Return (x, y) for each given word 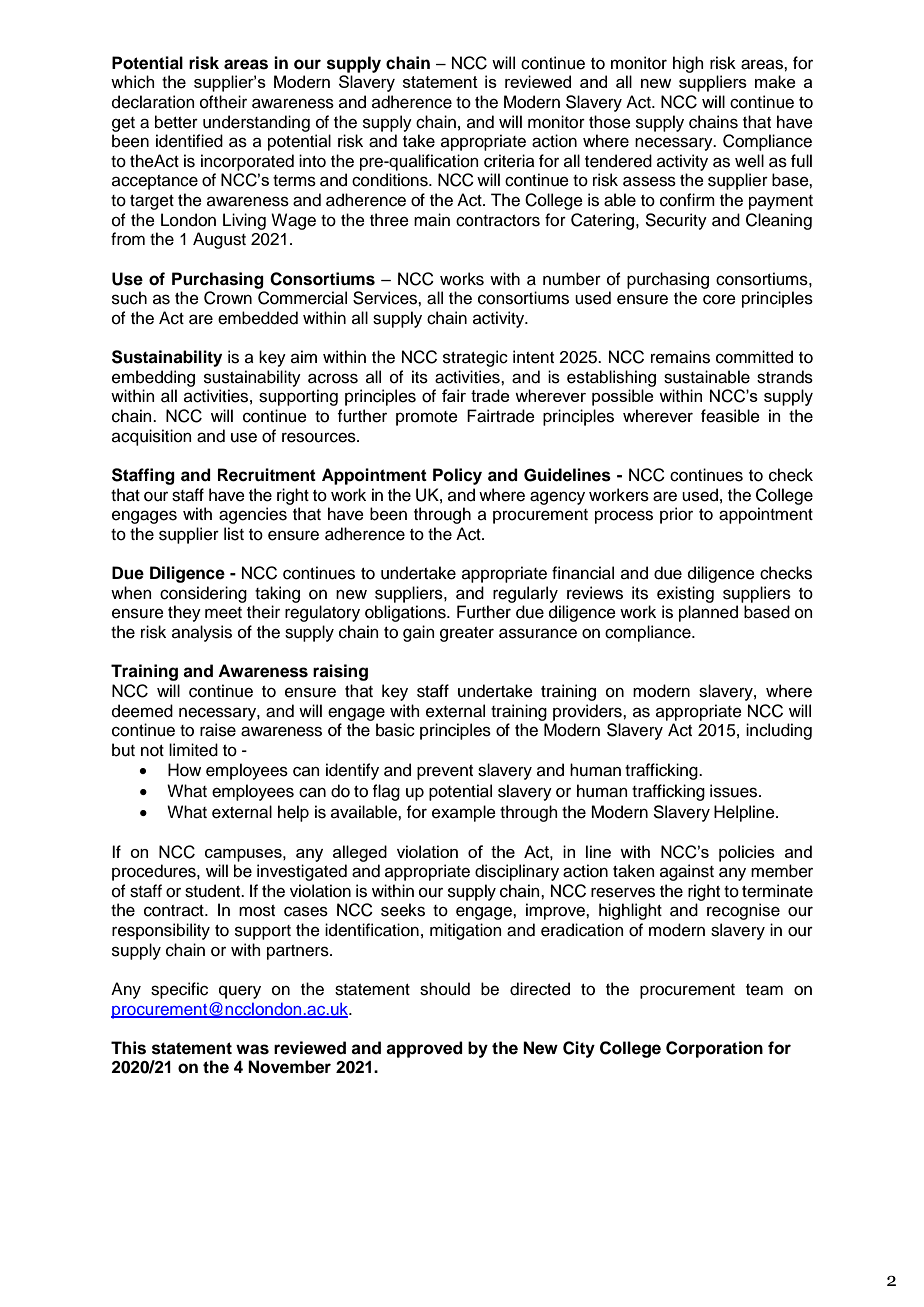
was (252, 1049)
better (176, 122)
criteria (509, 161)
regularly (525, 594)
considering (203, 594)
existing (685, 594)
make (775, 81)
